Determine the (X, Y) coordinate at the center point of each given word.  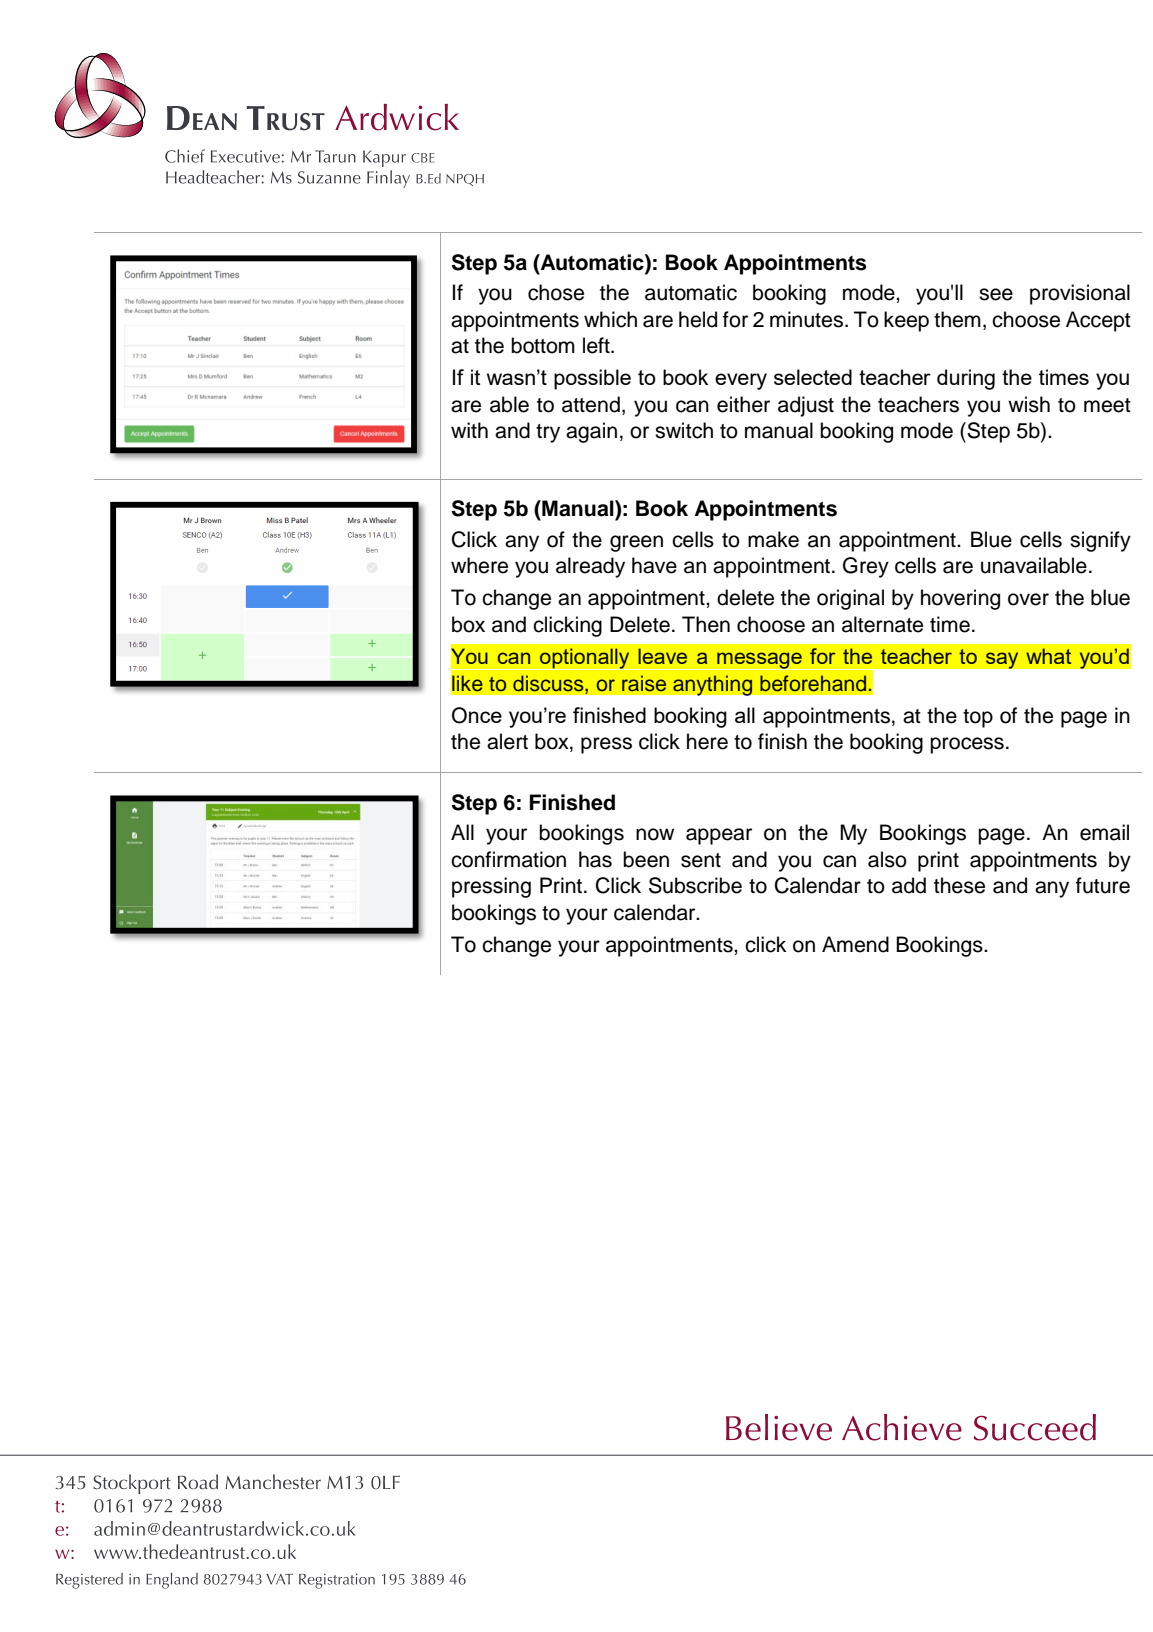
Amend (855, 944)
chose (556, 292)
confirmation (508, 859)
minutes (806, 319)
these (959, 885)
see (996, 294)
